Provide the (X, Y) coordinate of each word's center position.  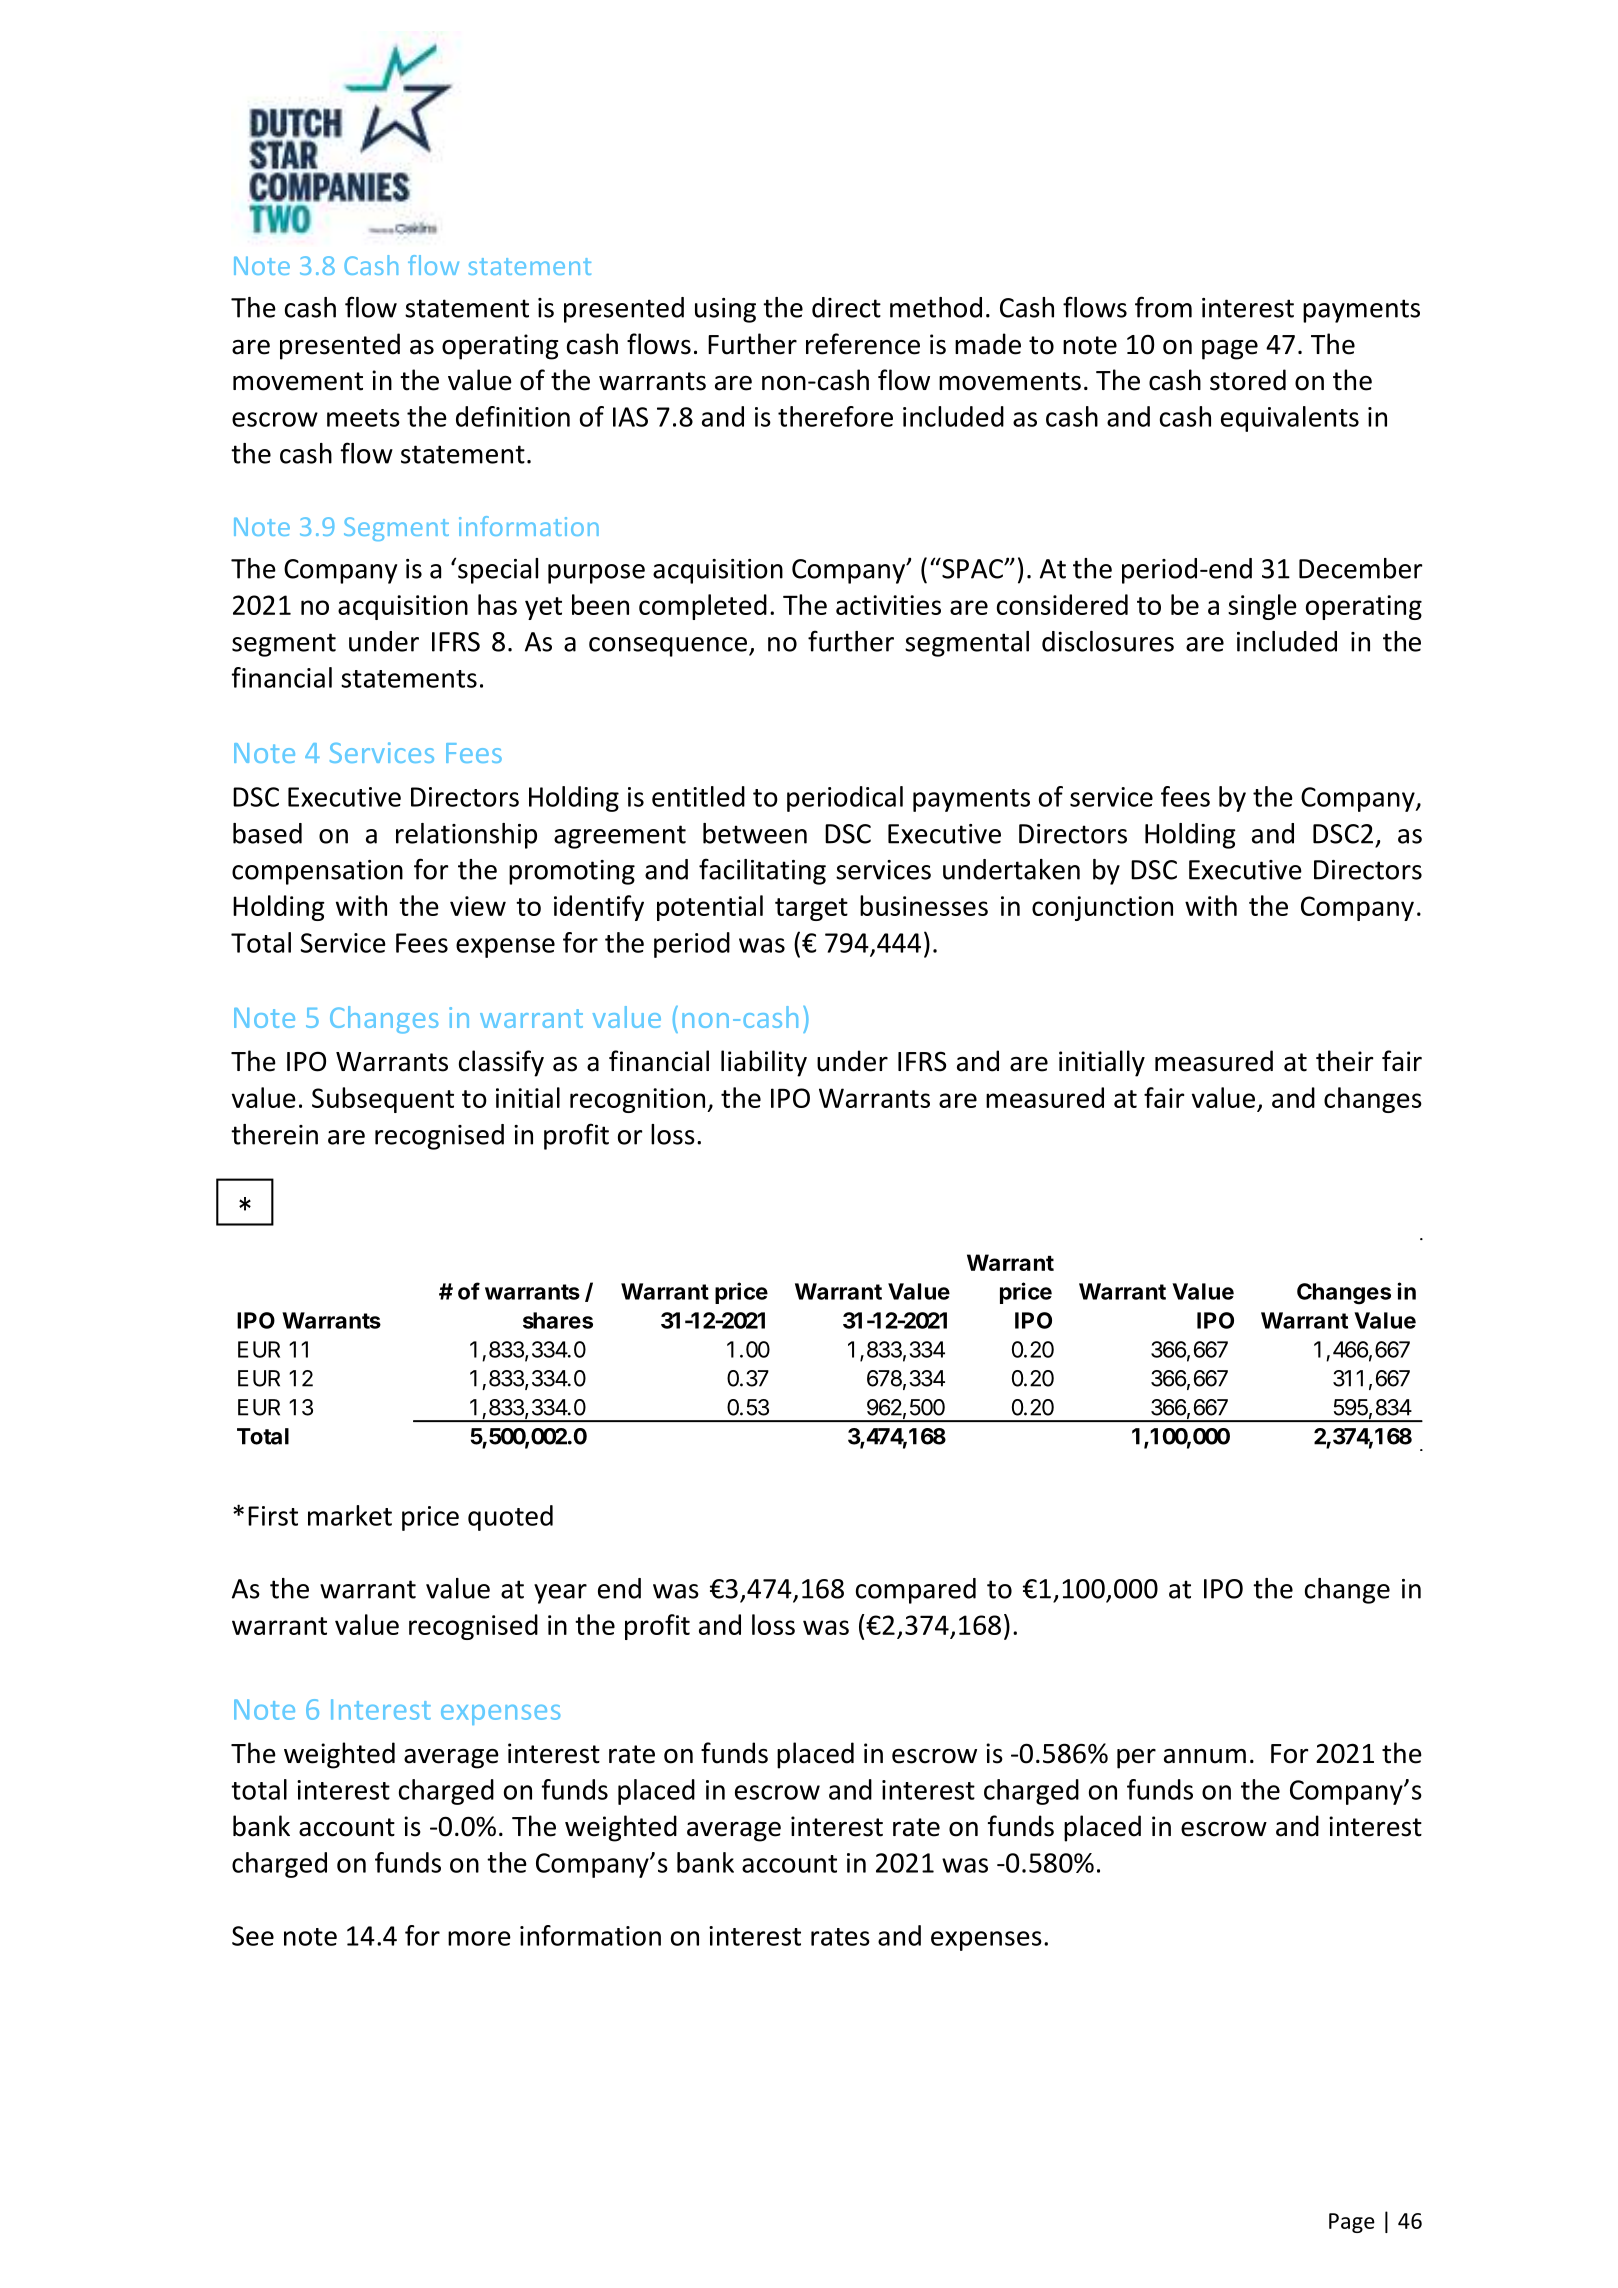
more (479, 1938)
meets (363, 418)
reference (863, 344)
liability (764, 1063)
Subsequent (383, 1100)
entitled (698, 796)
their (1345, 1061)
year (560, 1594)
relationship (466, 836)
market (350, 1515)
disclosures (1108, 641)
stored (1248, 380)
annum (1205, 1756)
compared (916, 1591)
